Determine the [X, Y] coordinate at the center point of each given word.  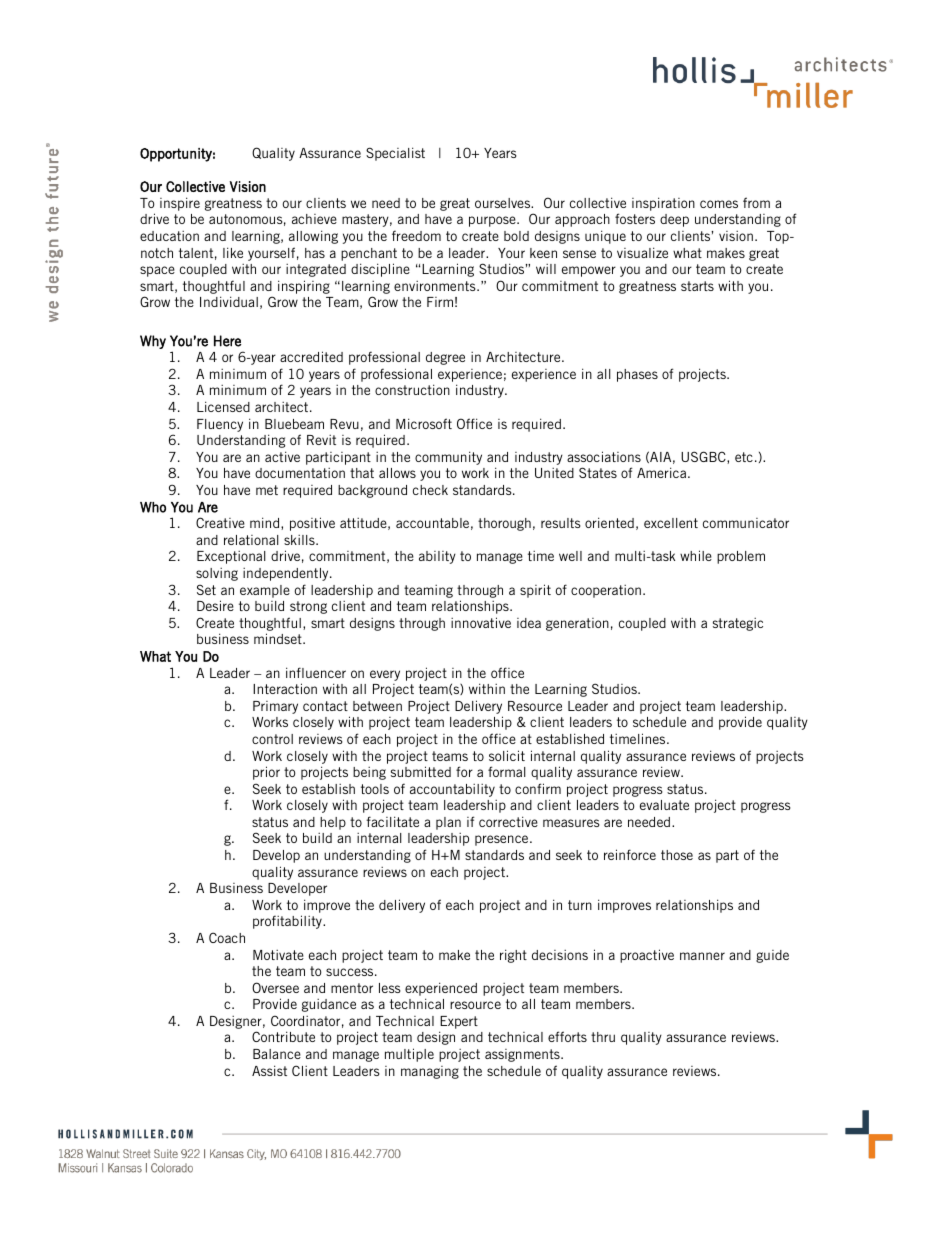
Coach [227, 937]
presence [503, 840]
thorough [504, 524]
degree [445, 358]
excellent [671, 523]
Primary [275, 707]
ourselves [504, 203]
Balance [277, 1054]
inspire [180, 204]
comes [719, 204]
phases [637, 375]
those [677, 855]
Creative [220, 522]
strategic [738, 624]
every [385, 675]
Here [227, 341]
